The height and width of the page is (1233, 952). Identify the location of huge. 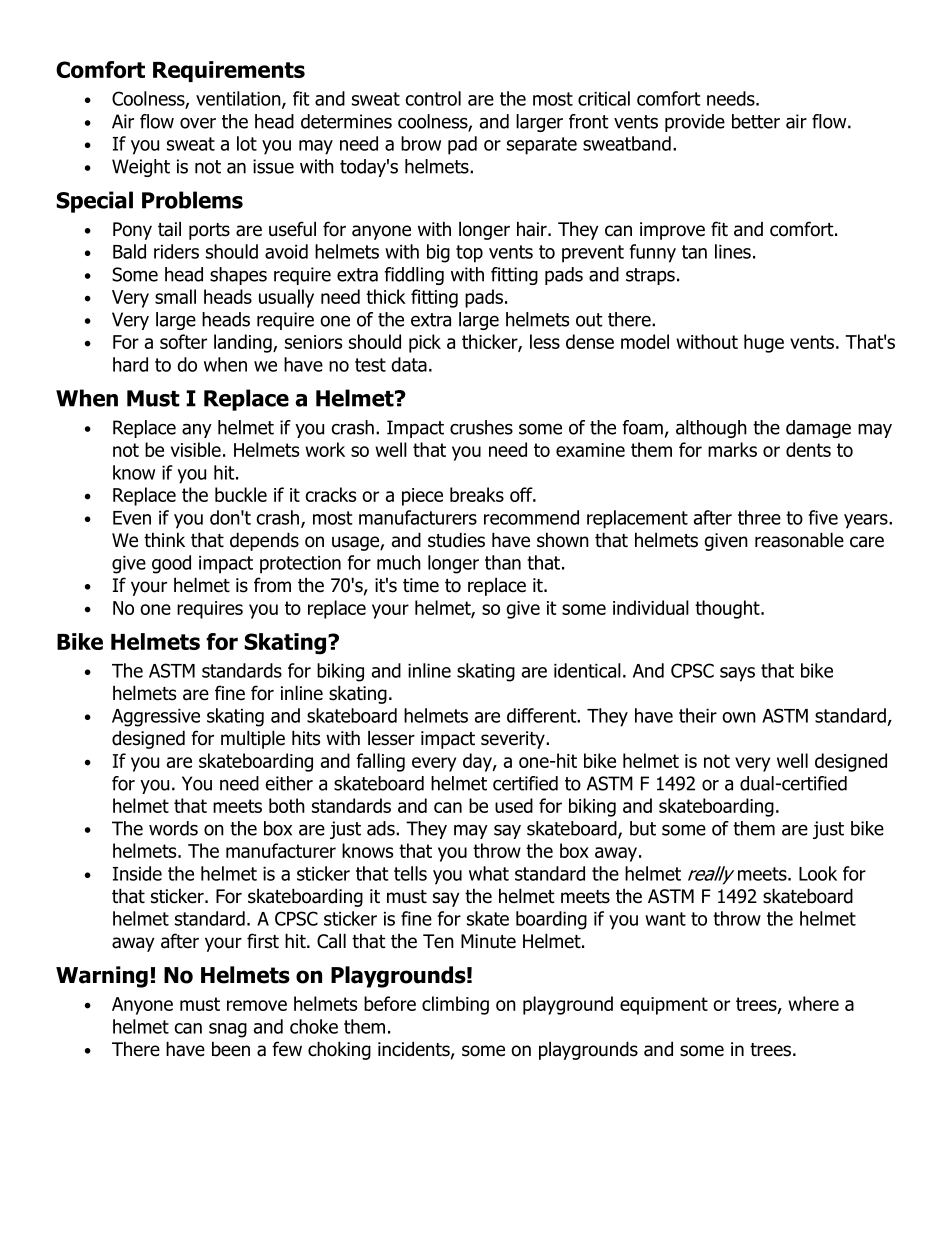
(764, 343).
